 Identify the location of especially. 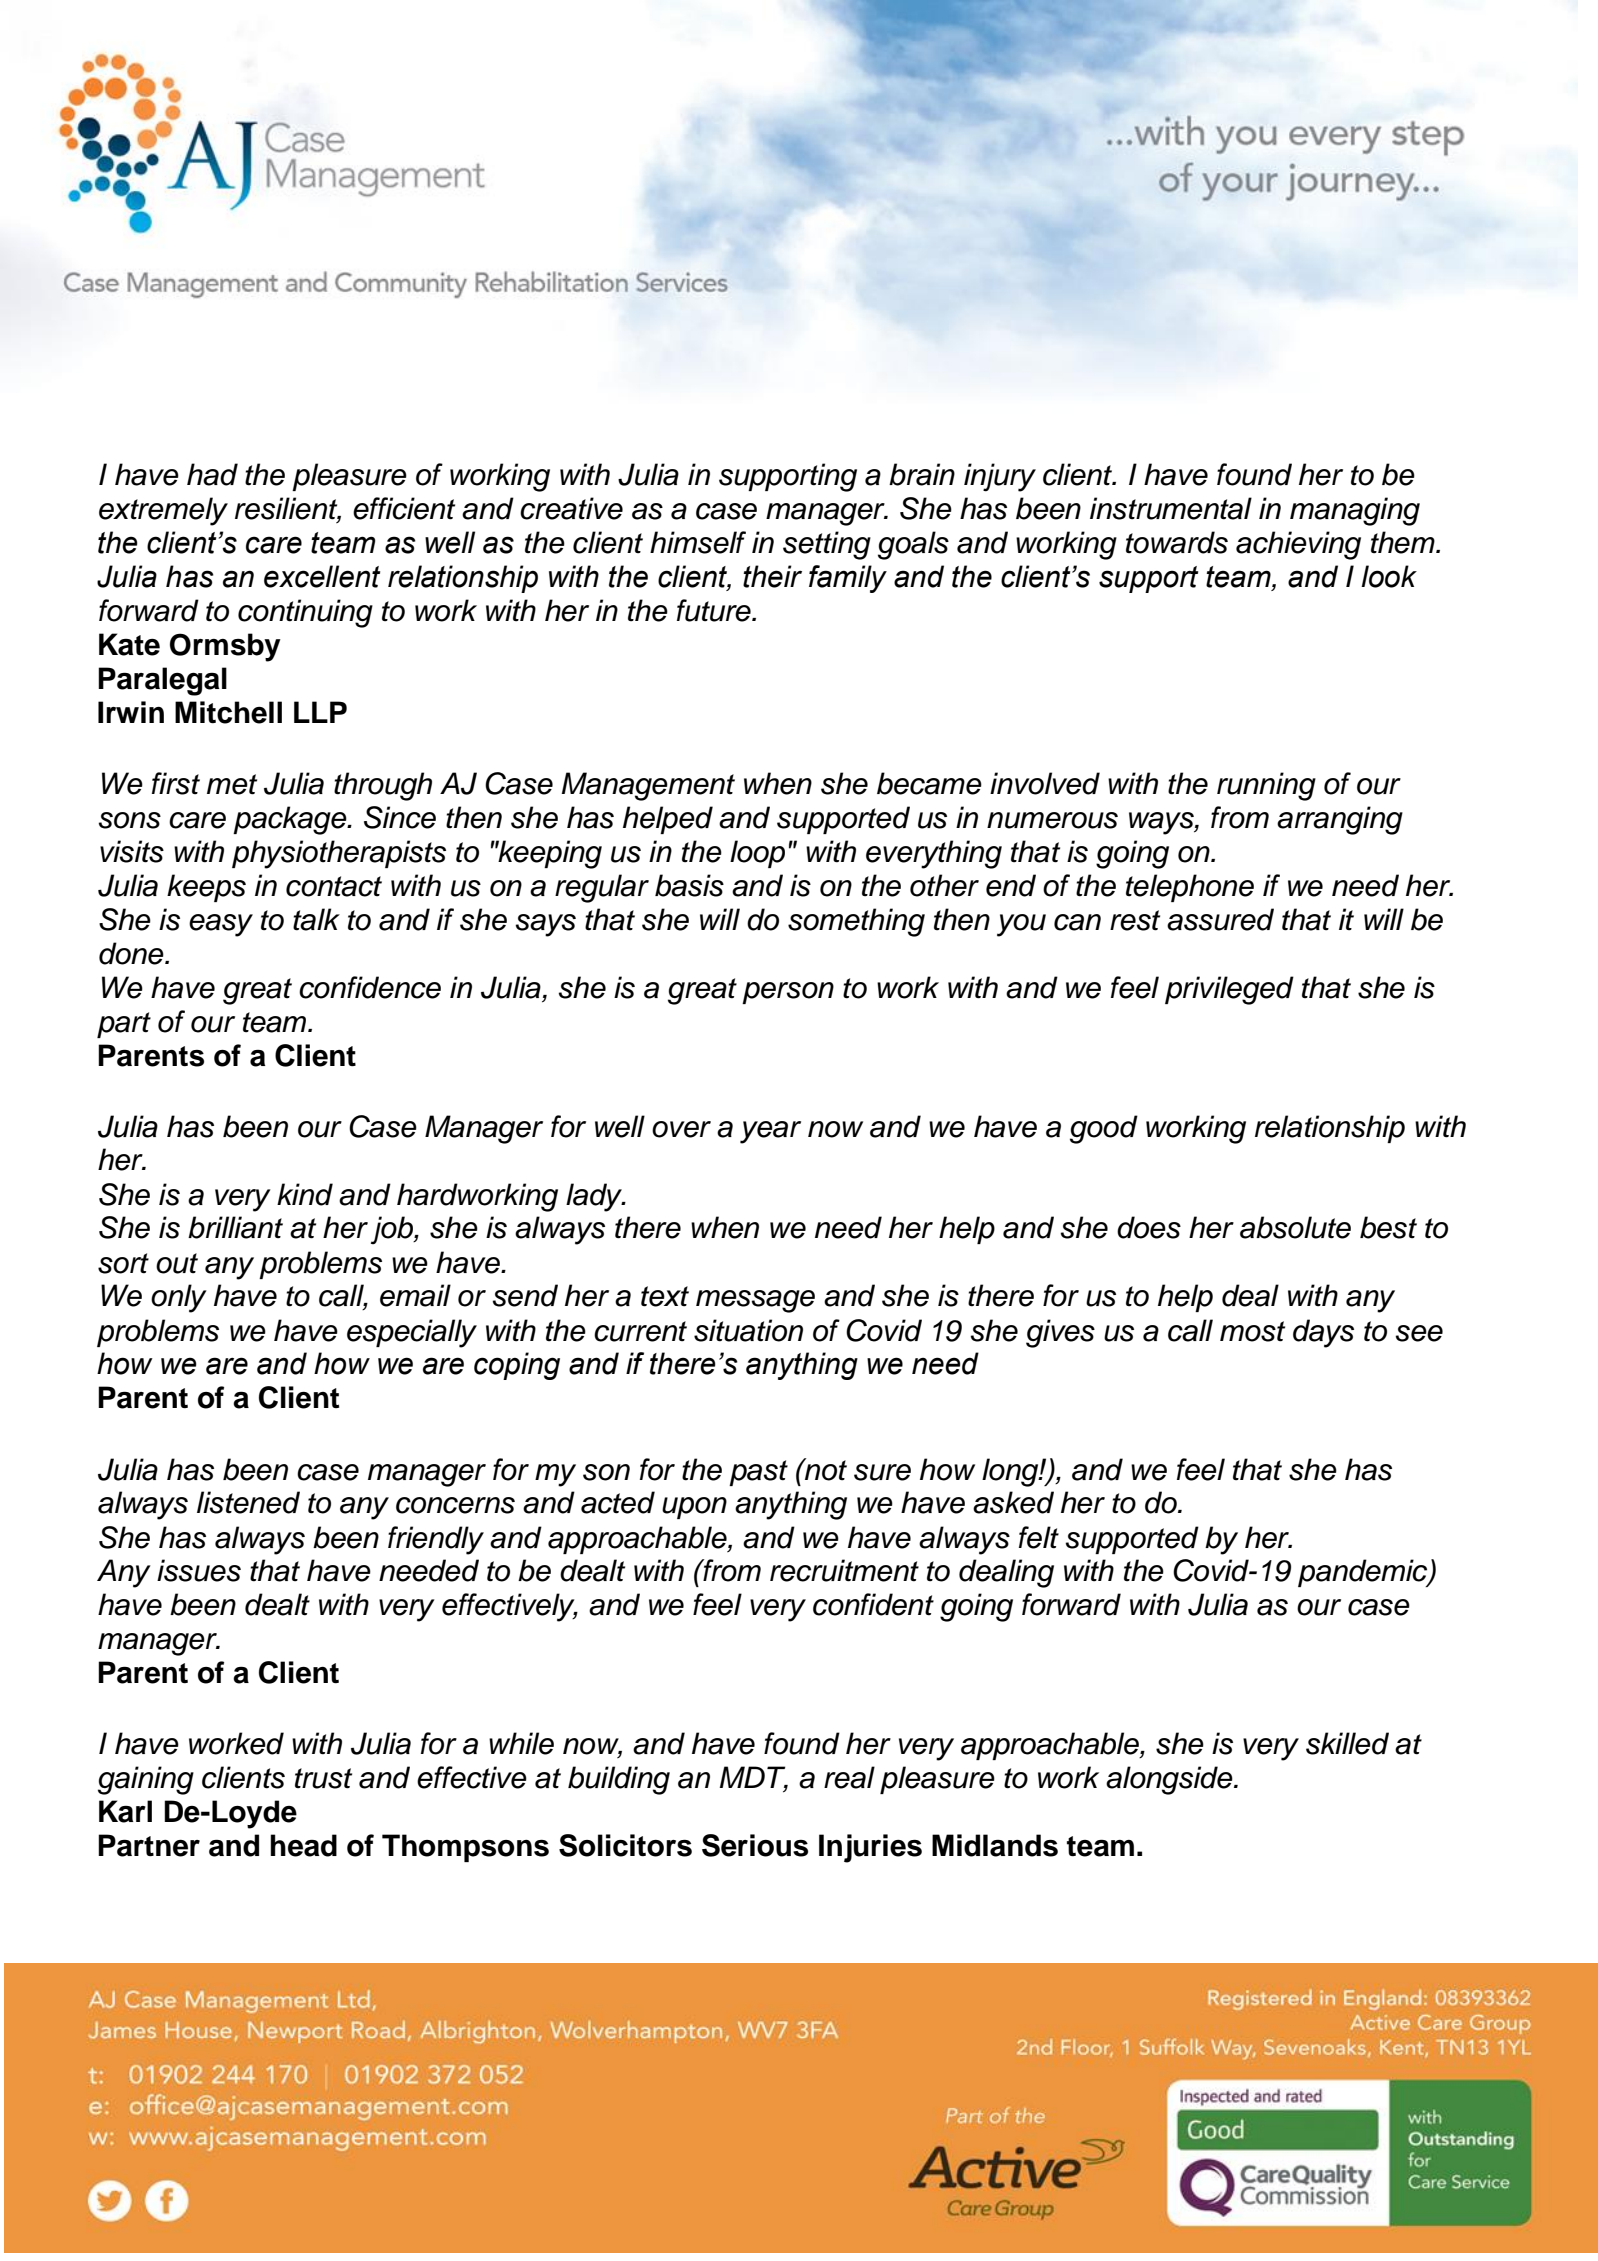
(412, 1333).
